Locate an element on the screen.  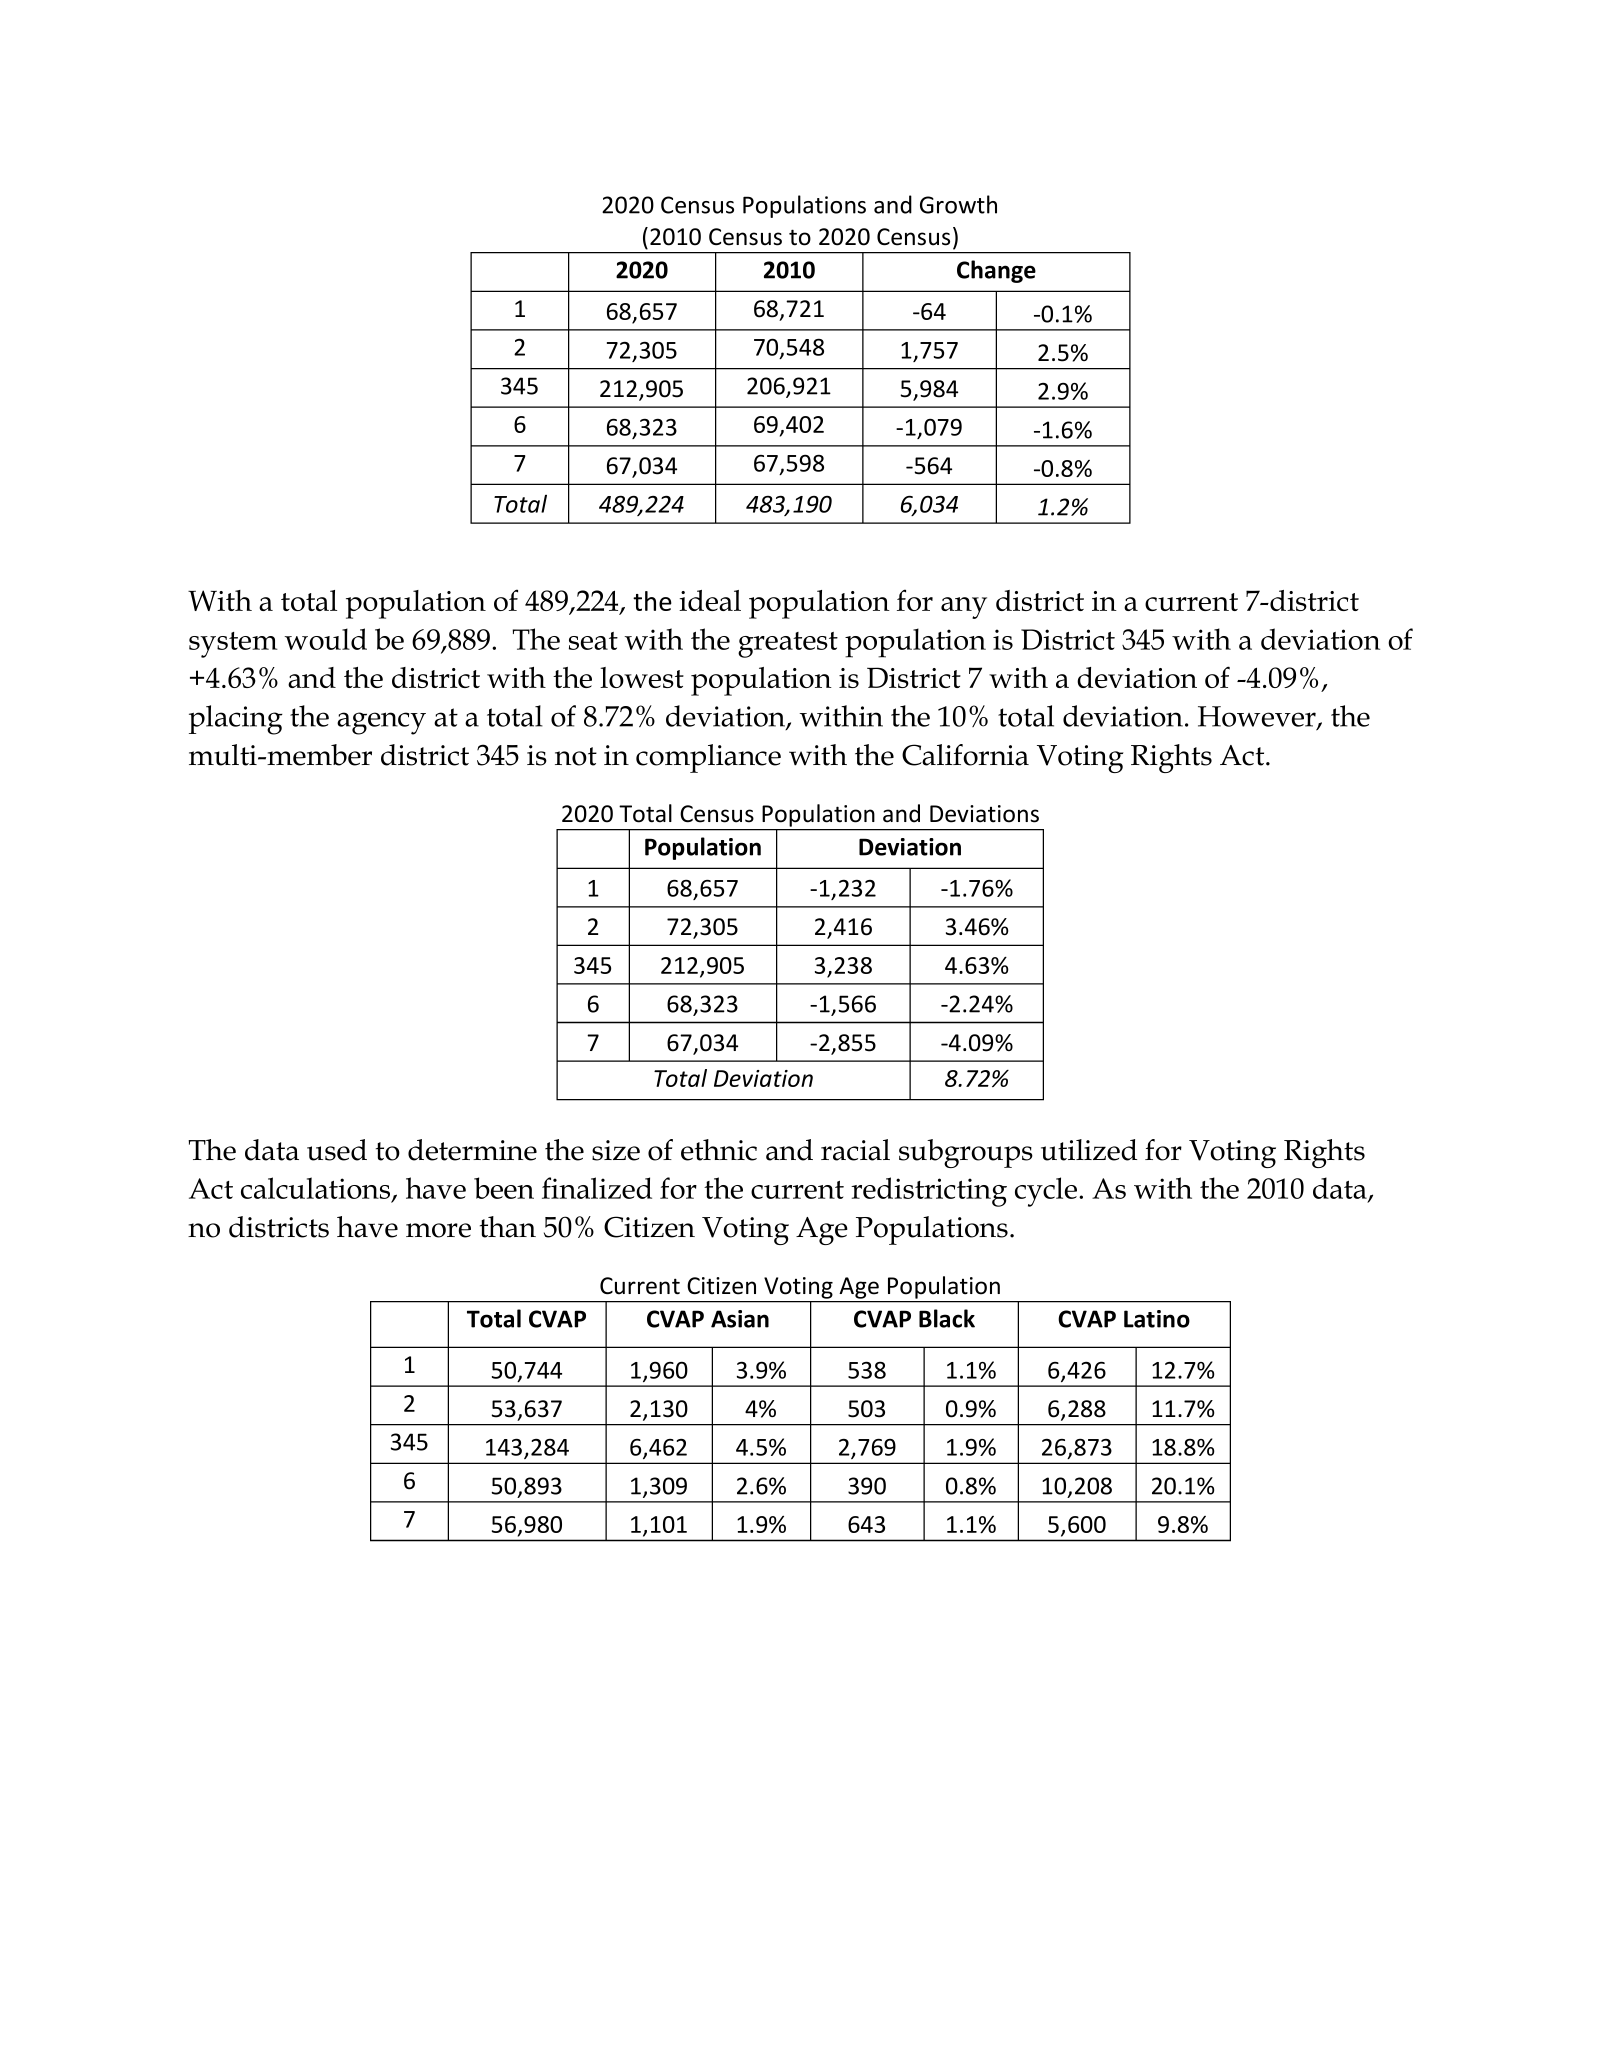
any is located at coordinates (964, 608).
